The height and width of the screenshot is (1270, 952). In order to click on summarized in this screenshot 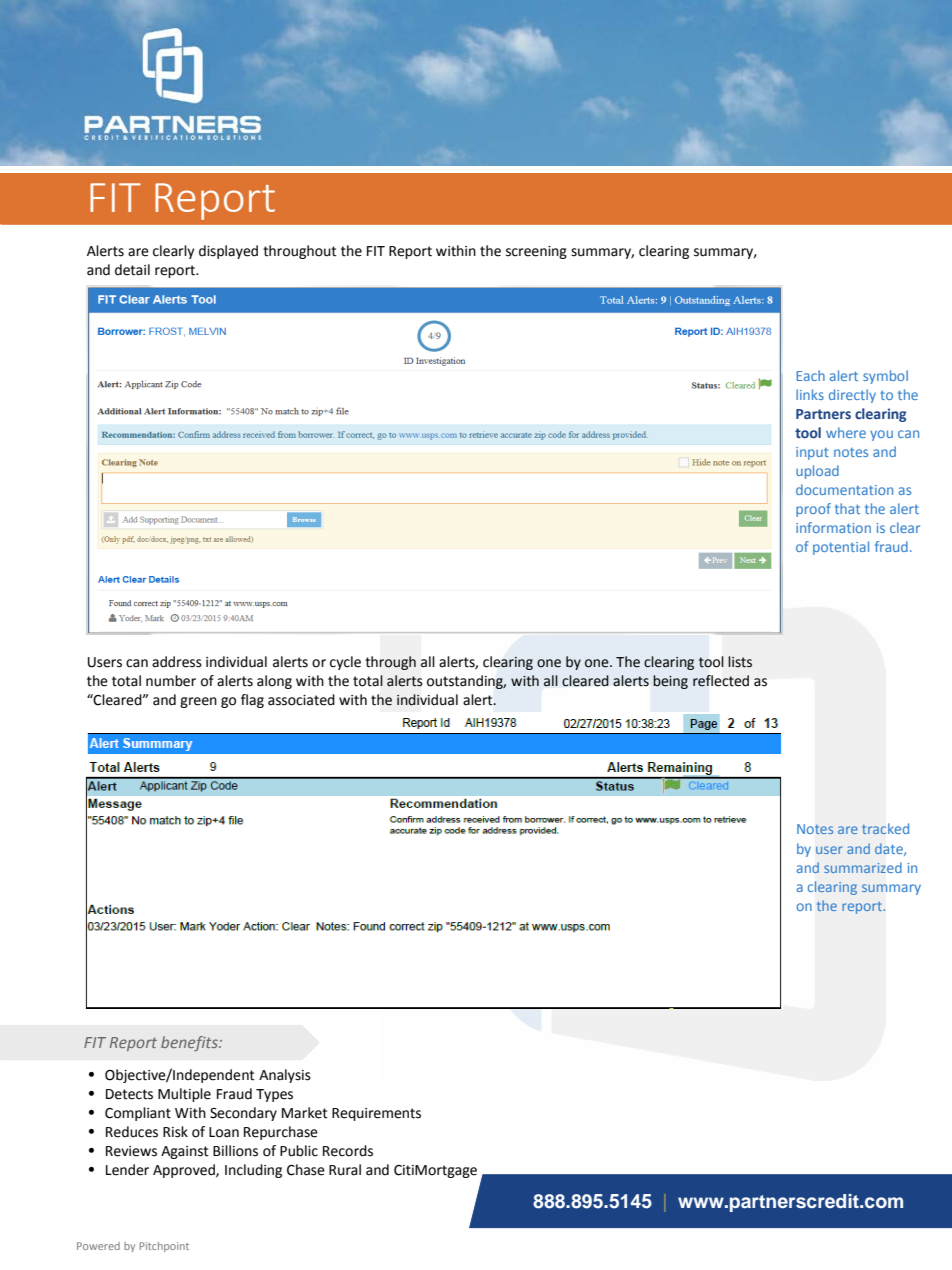, I will do `click(863, 867)`.
